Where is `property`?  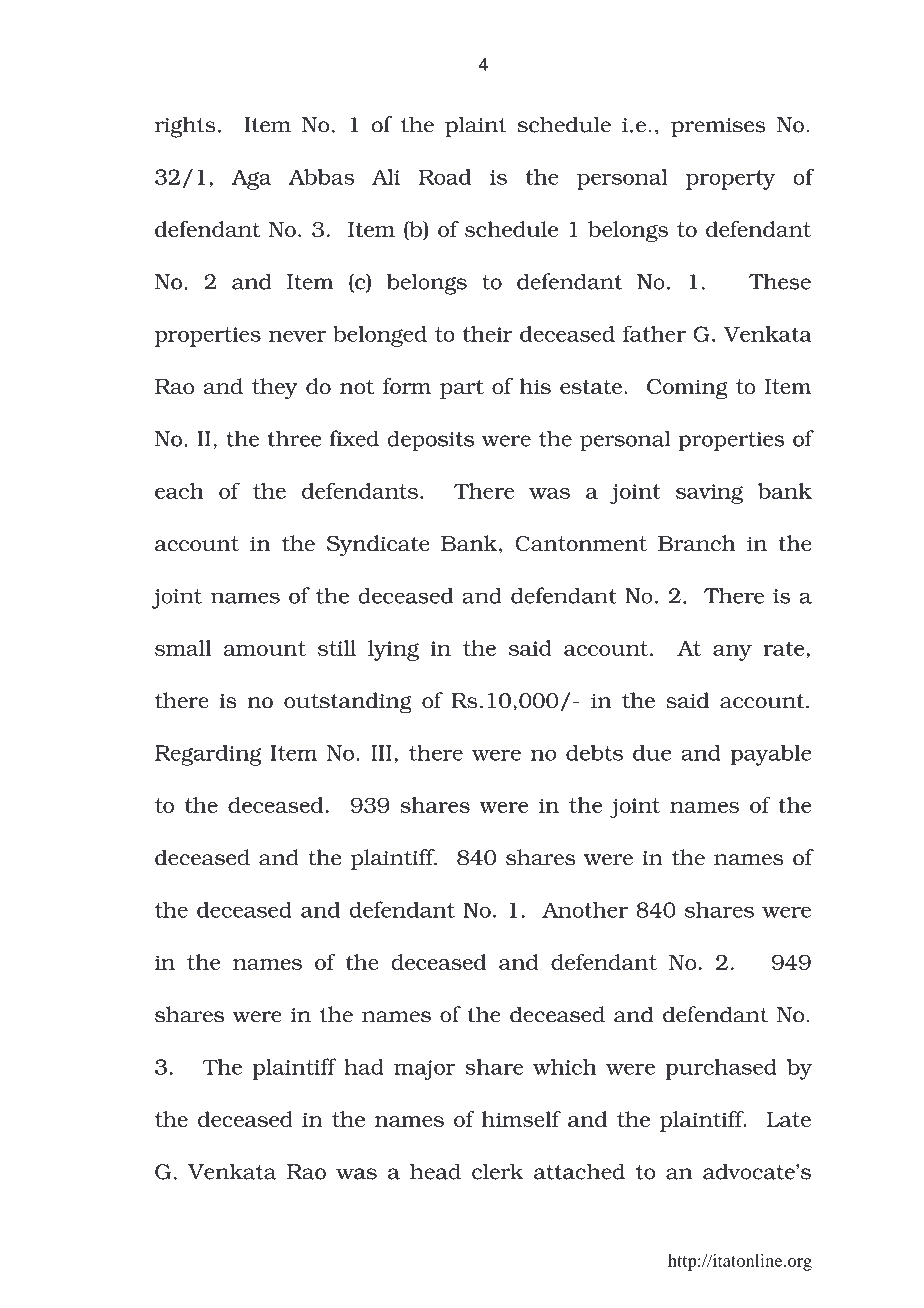 property is located at coordinates (731, 180).
